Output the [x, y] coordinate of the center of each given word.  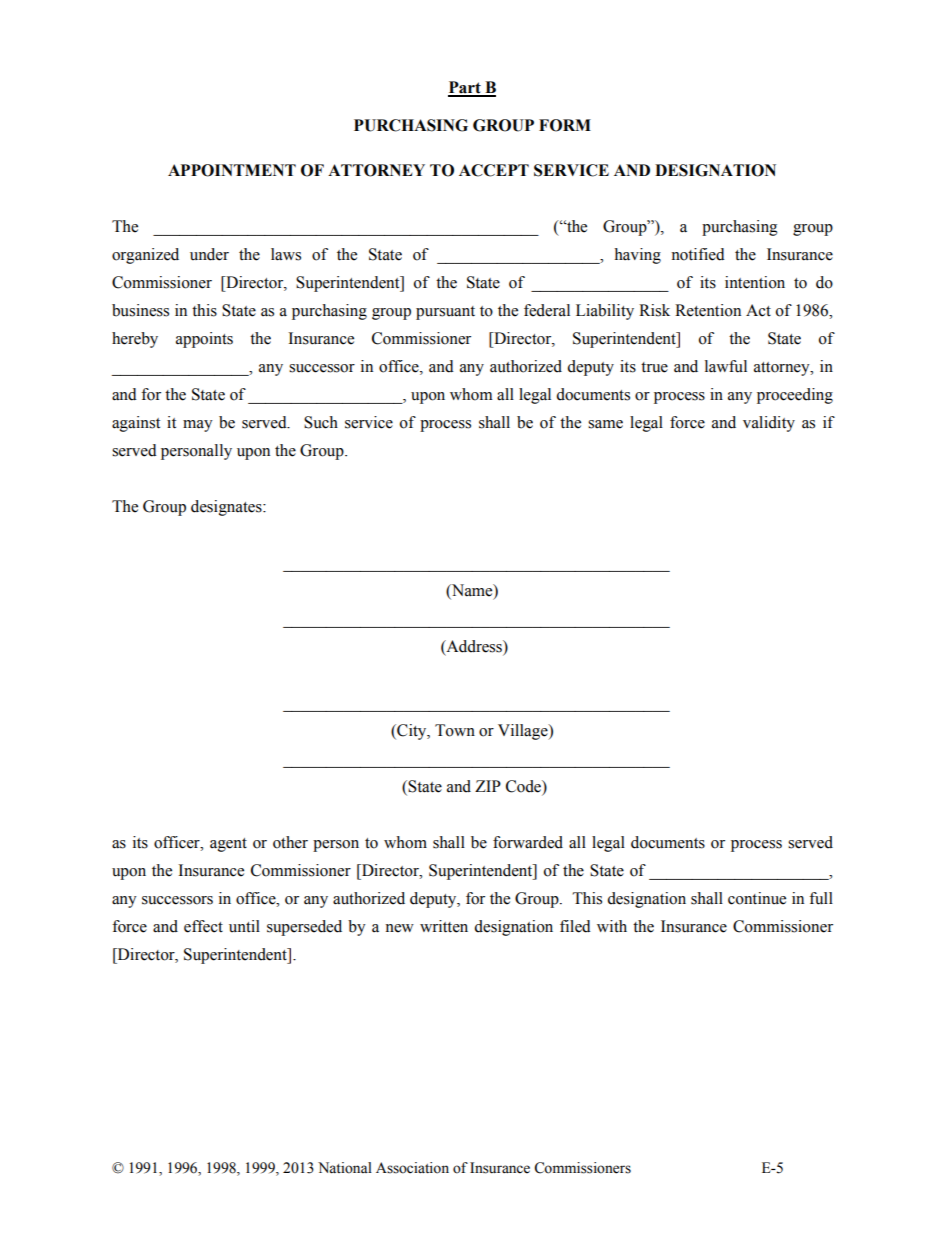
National [345, 1168]
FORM [565, 125]
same [605, 424]
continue [757, 898]
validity [769, 424]
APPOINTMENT [232, 170]
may [198, 426]
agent [228, 845]
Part [465, 88]
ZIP [488, 786]
